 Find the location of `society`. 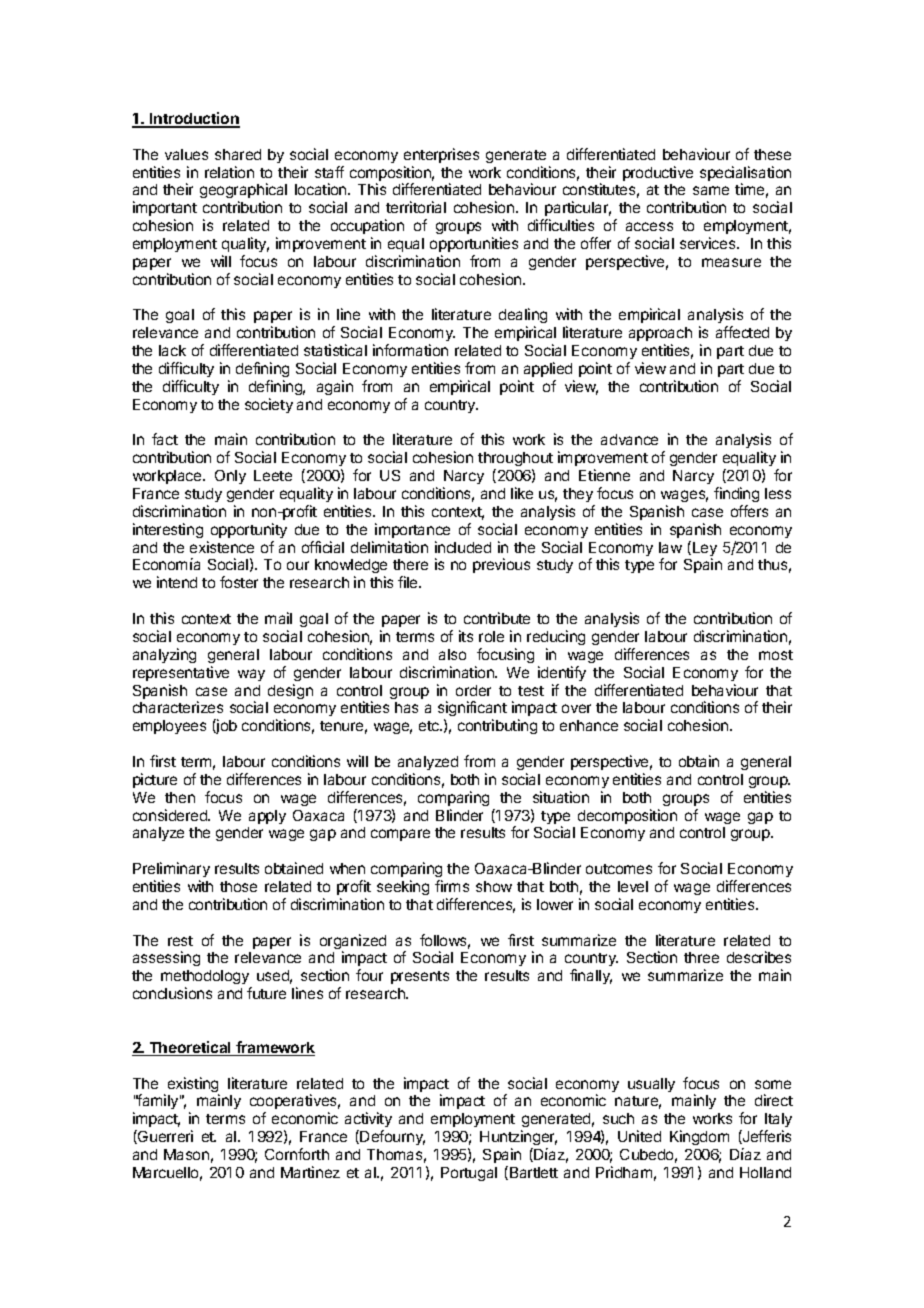

society is located at coordinates (269, 405).
